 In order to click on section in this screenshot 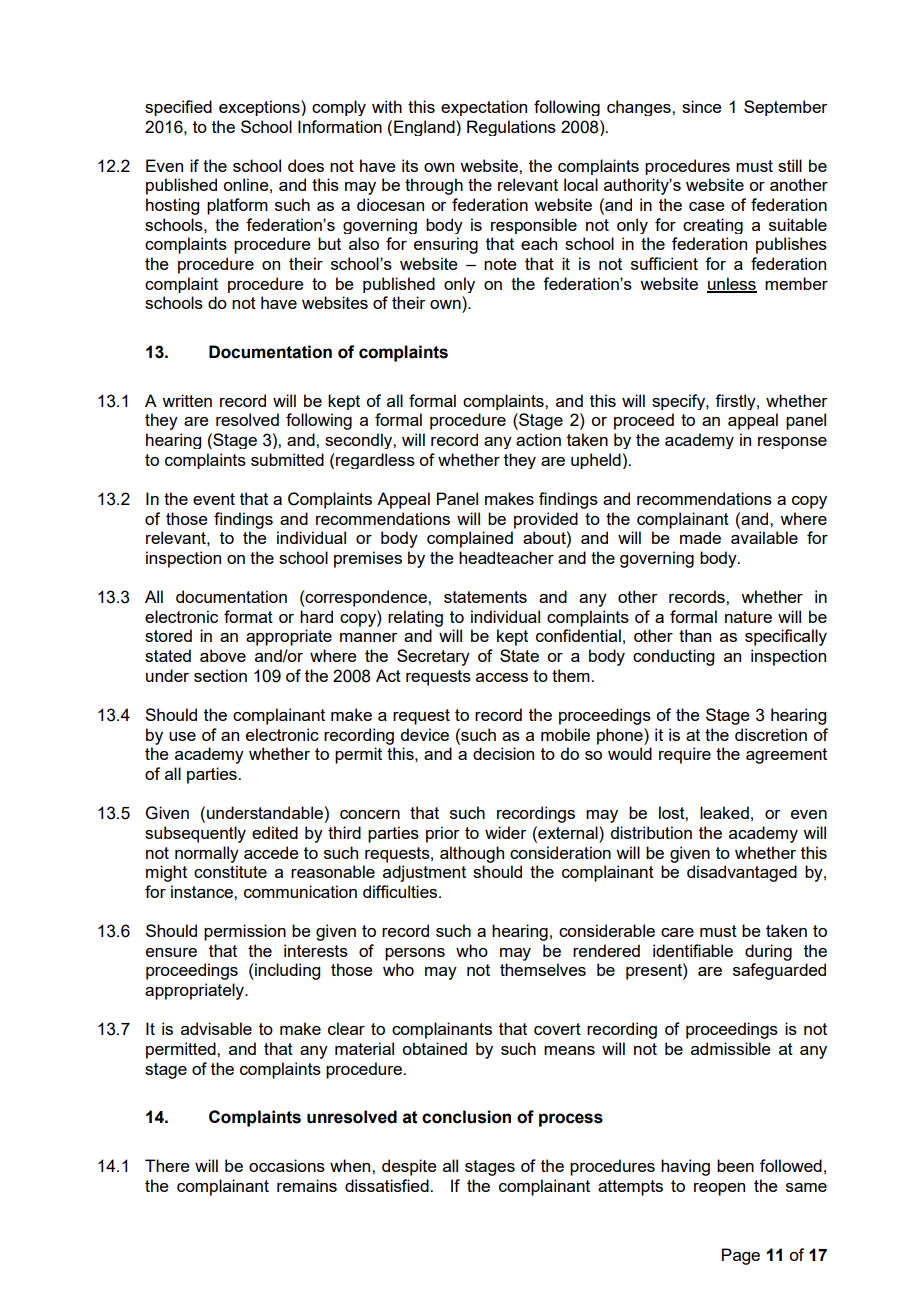, I will do `click(220, 675)`.
